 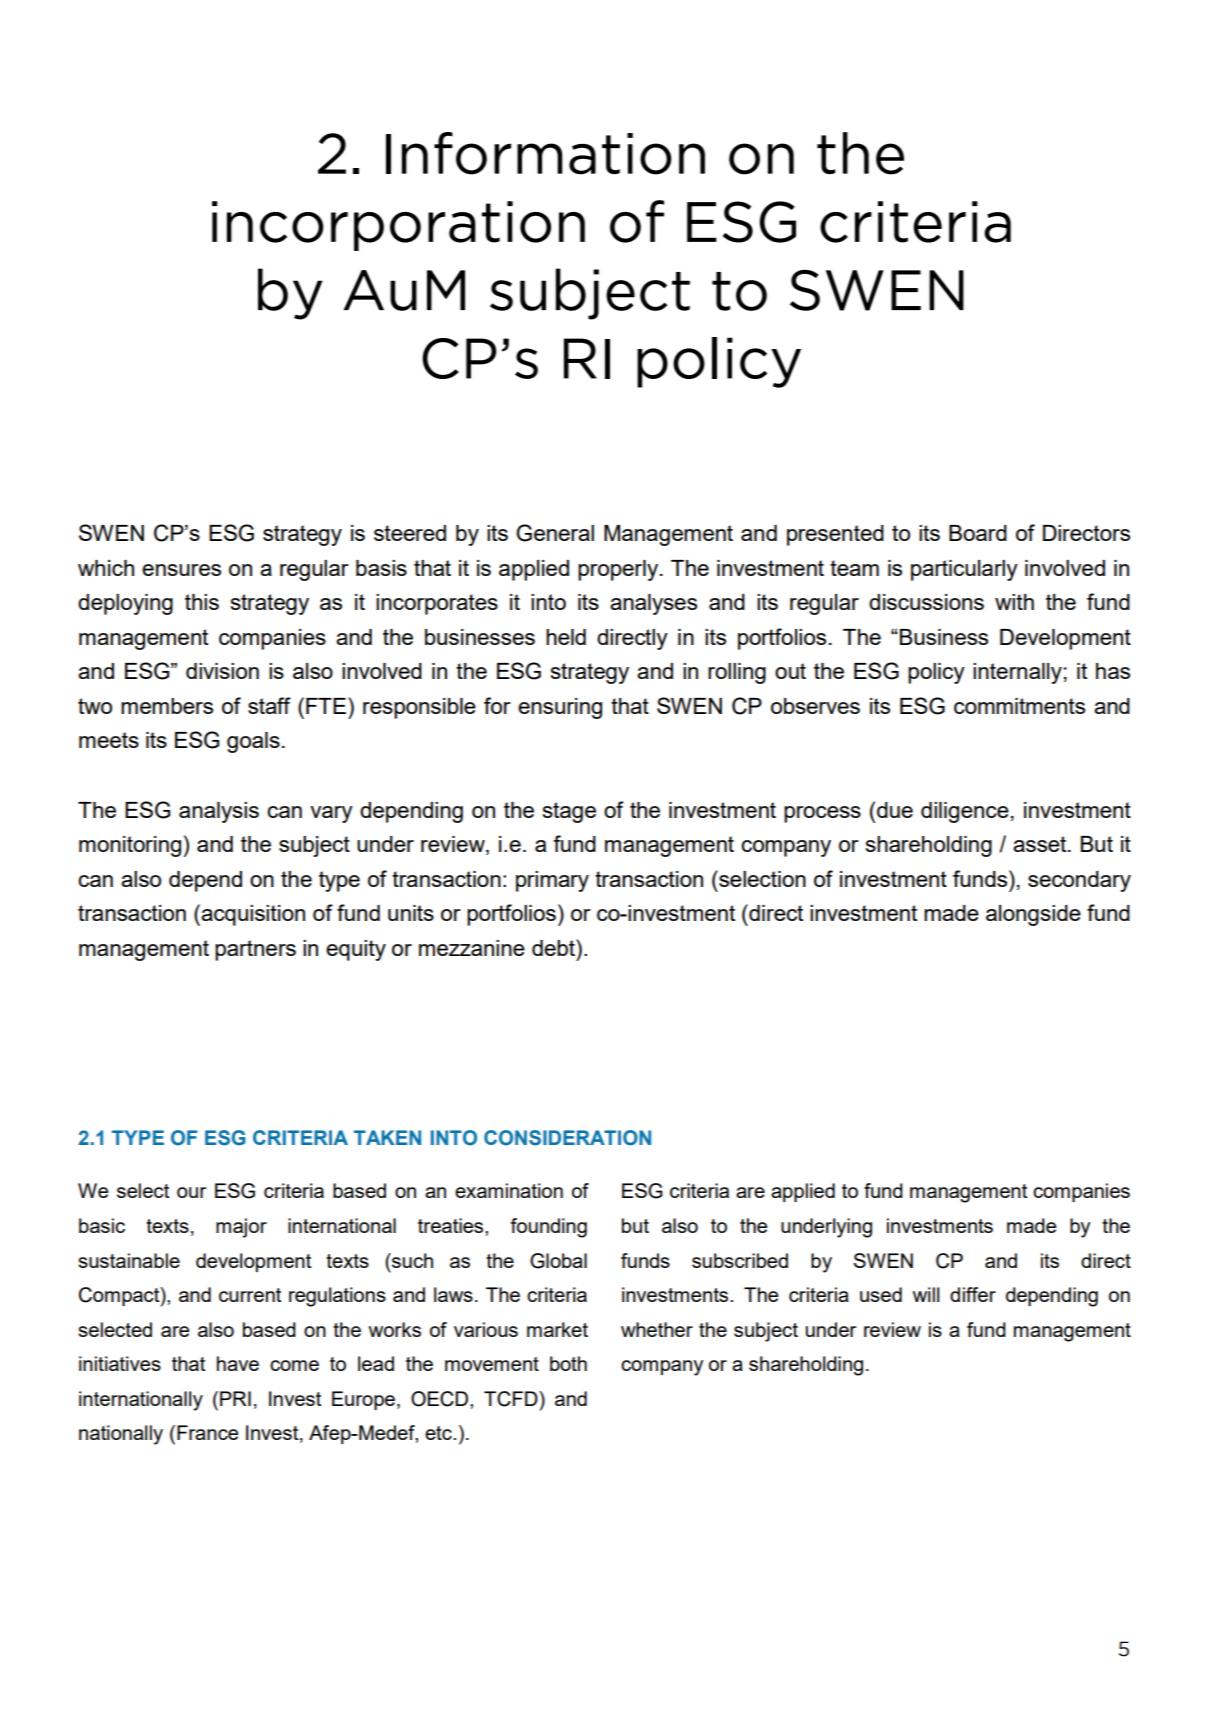 What do you see at coordinates (202, 602) in the screenshot?
I see `this` at bounding box center [202, 602].
